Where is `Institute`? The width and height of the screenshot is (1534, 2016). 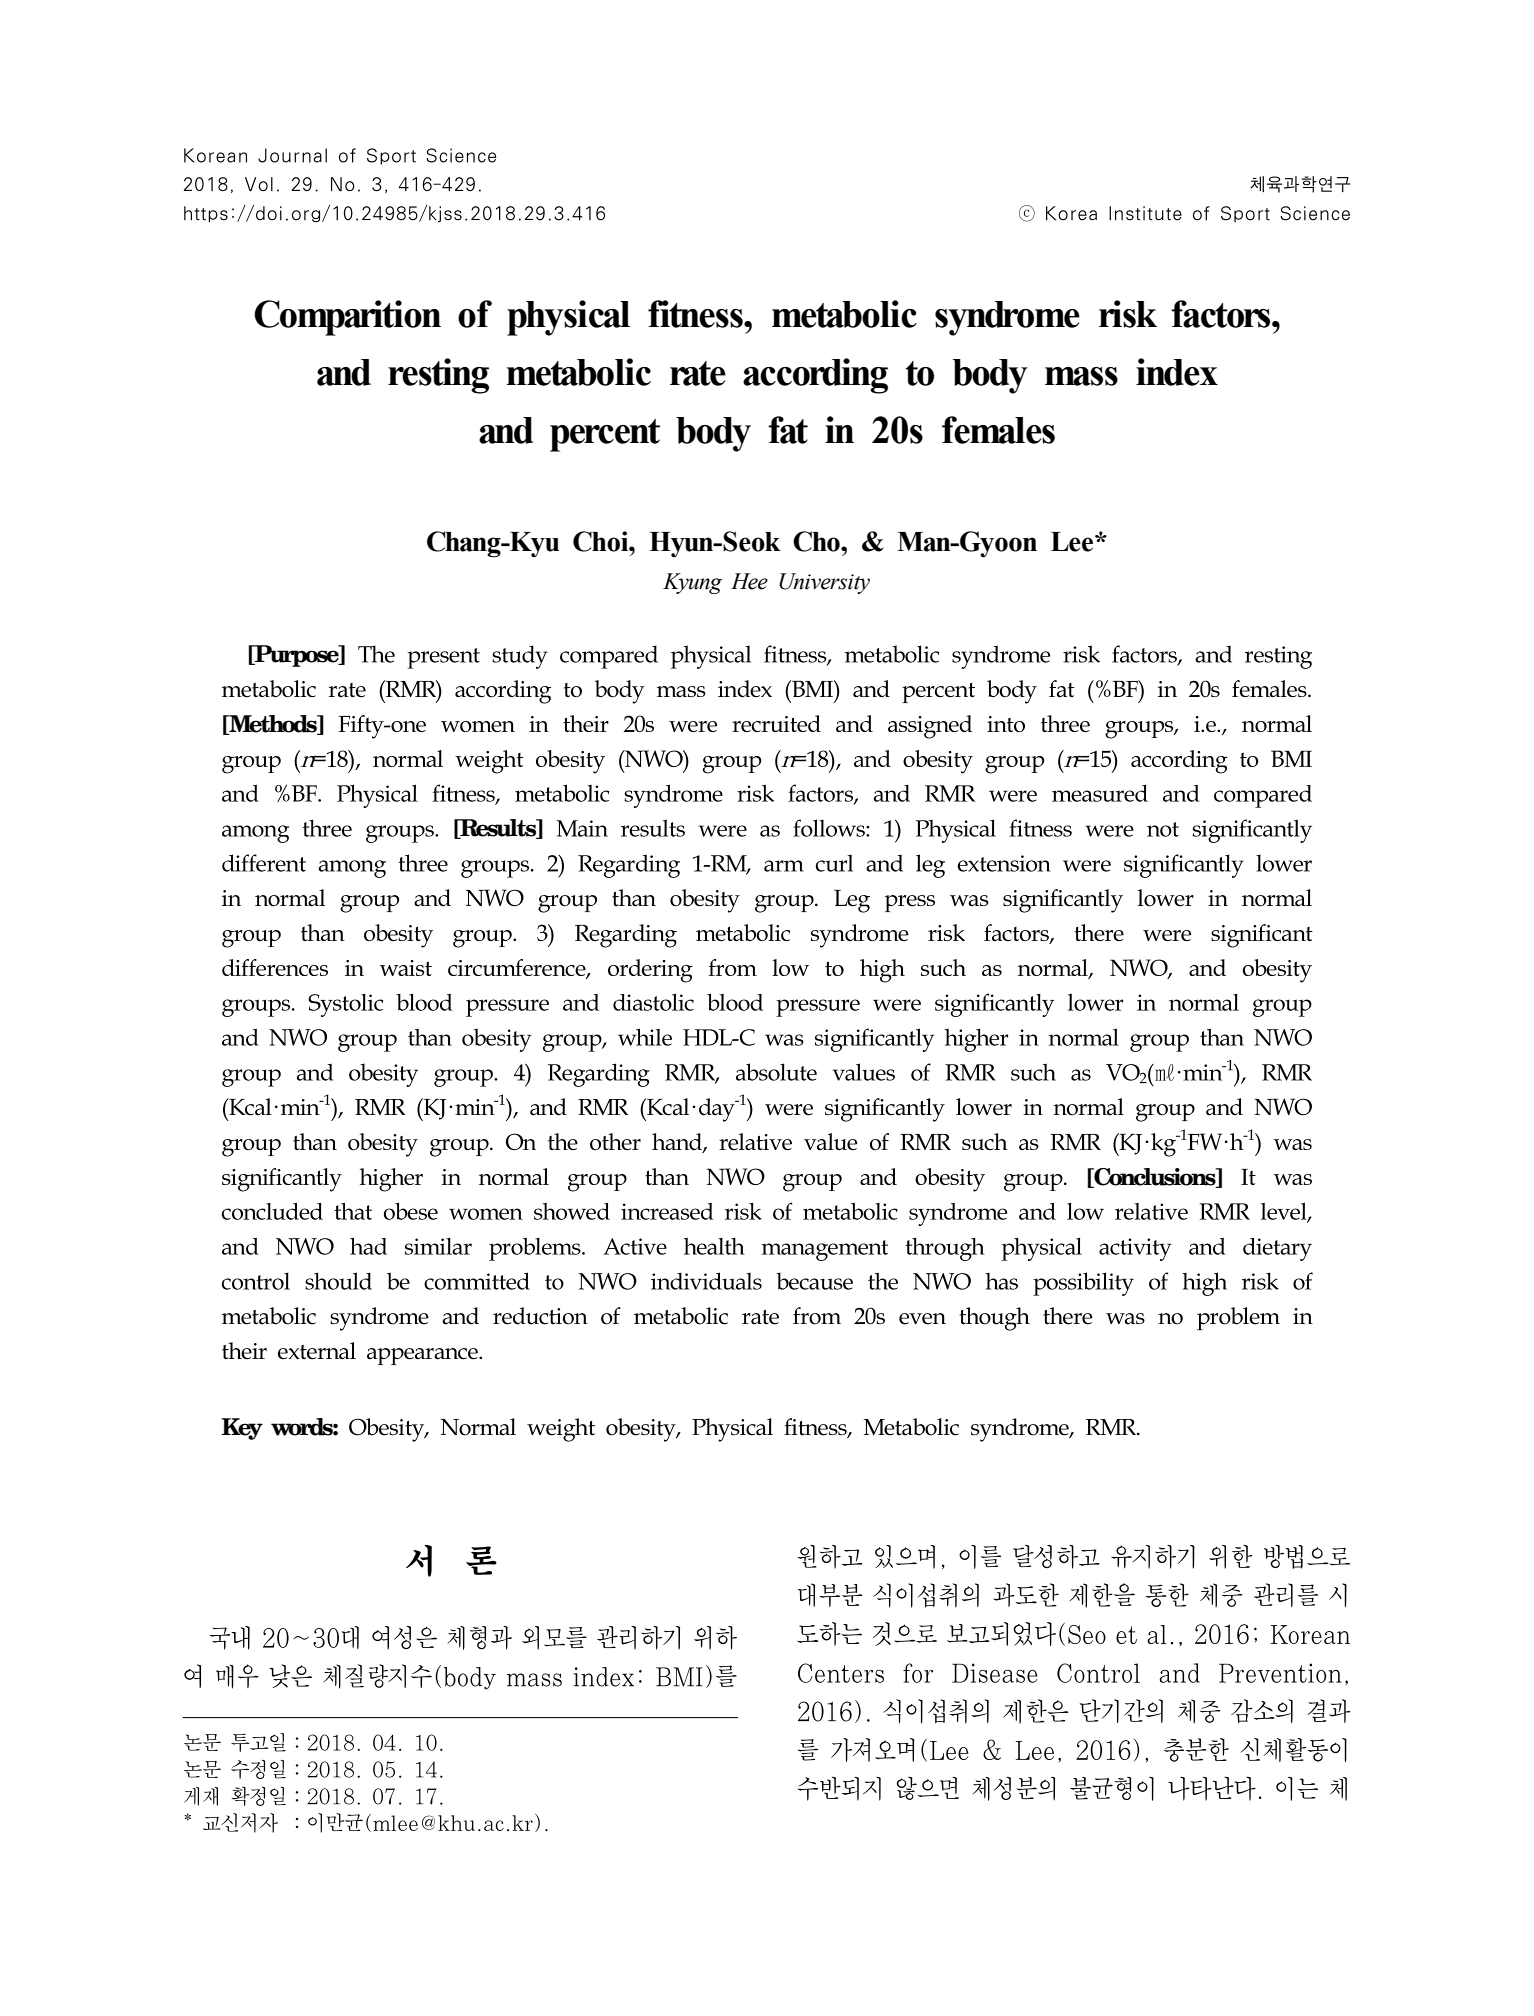 Institute is located at coordinates (1145, 213).
